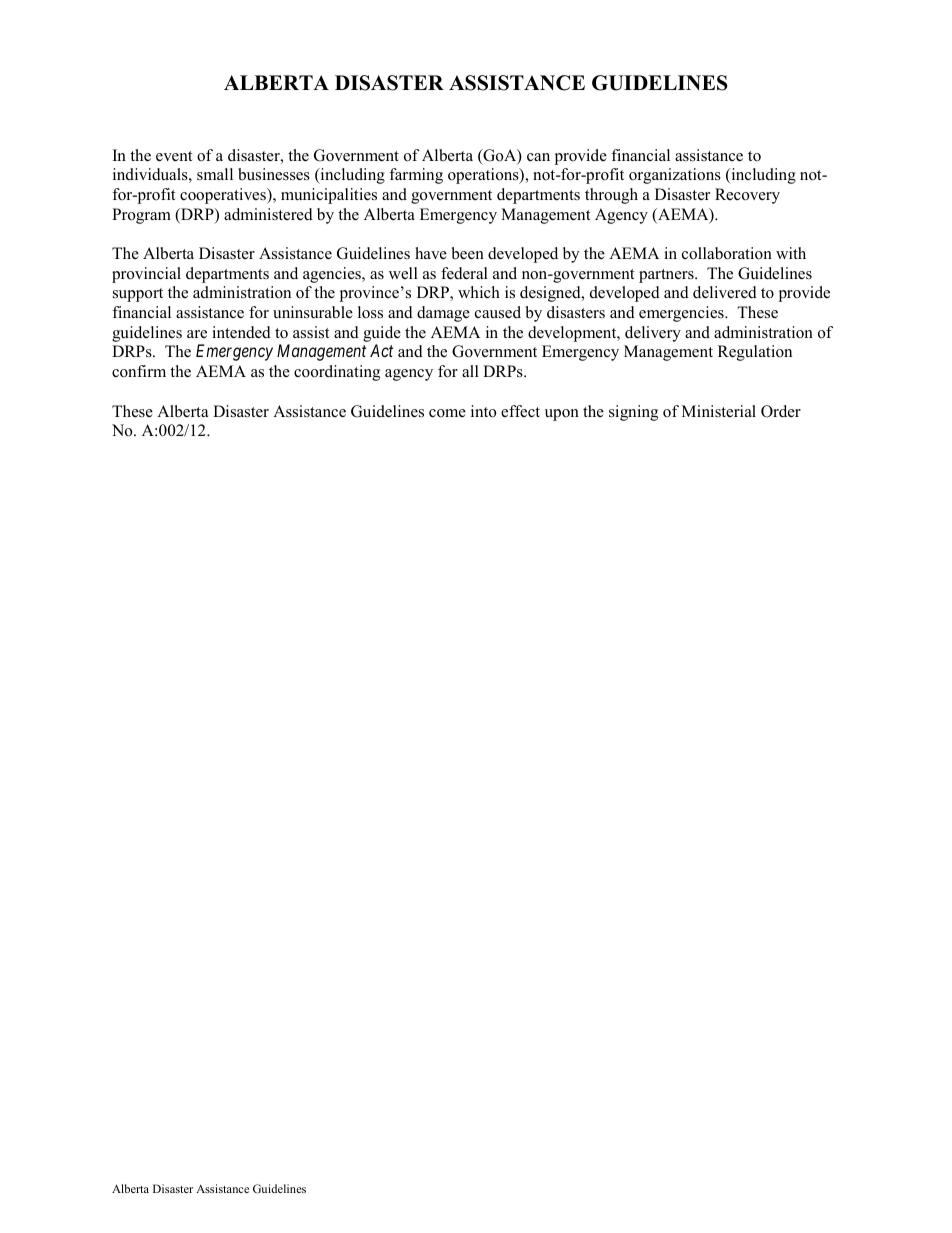  What do you see at coordinates (675, 176) in the image?
I see `organizations` at bounding box center [675, 176].
